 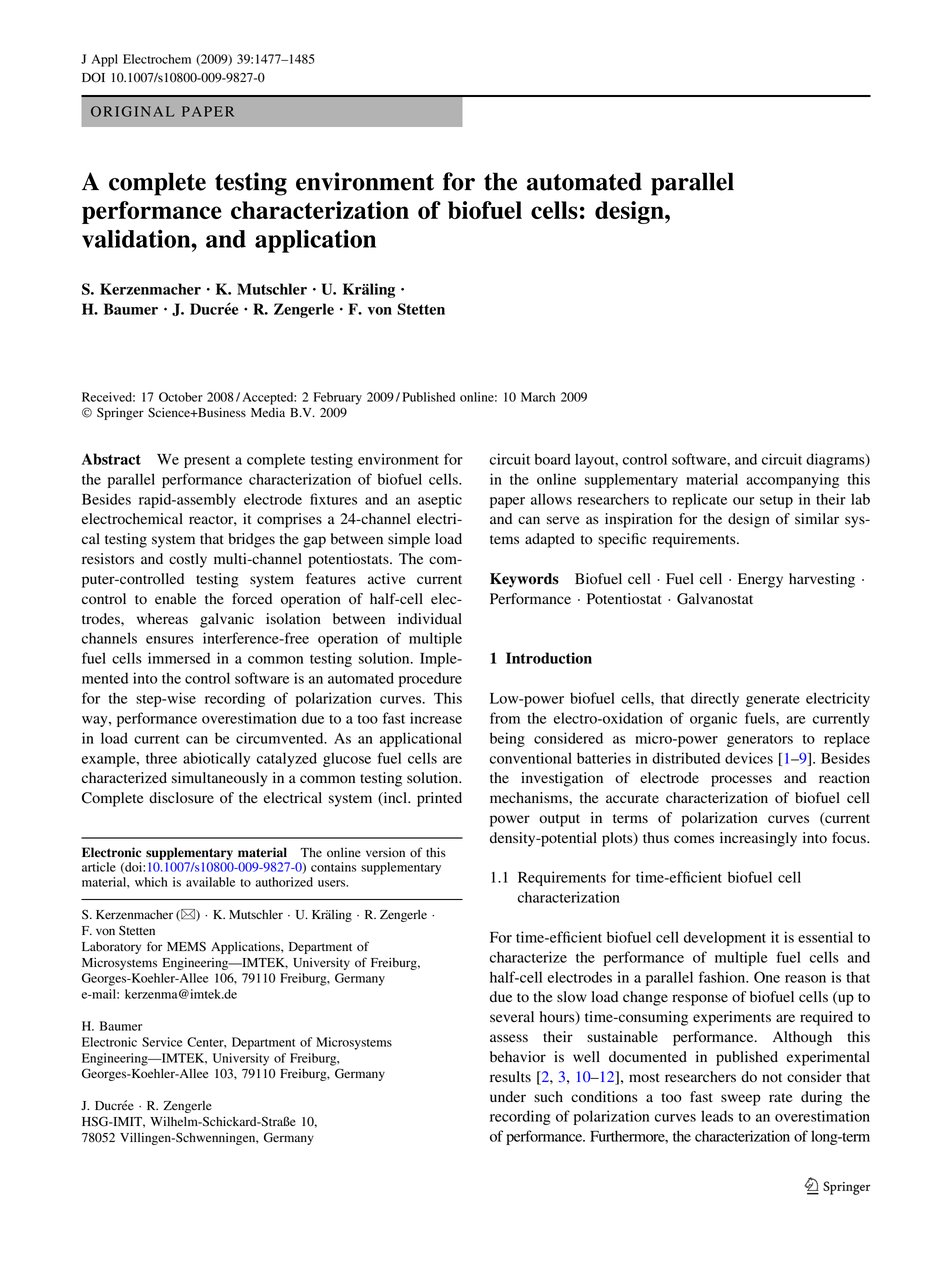 I want to click on ORIGINAL, so click(x=133, y=111).
